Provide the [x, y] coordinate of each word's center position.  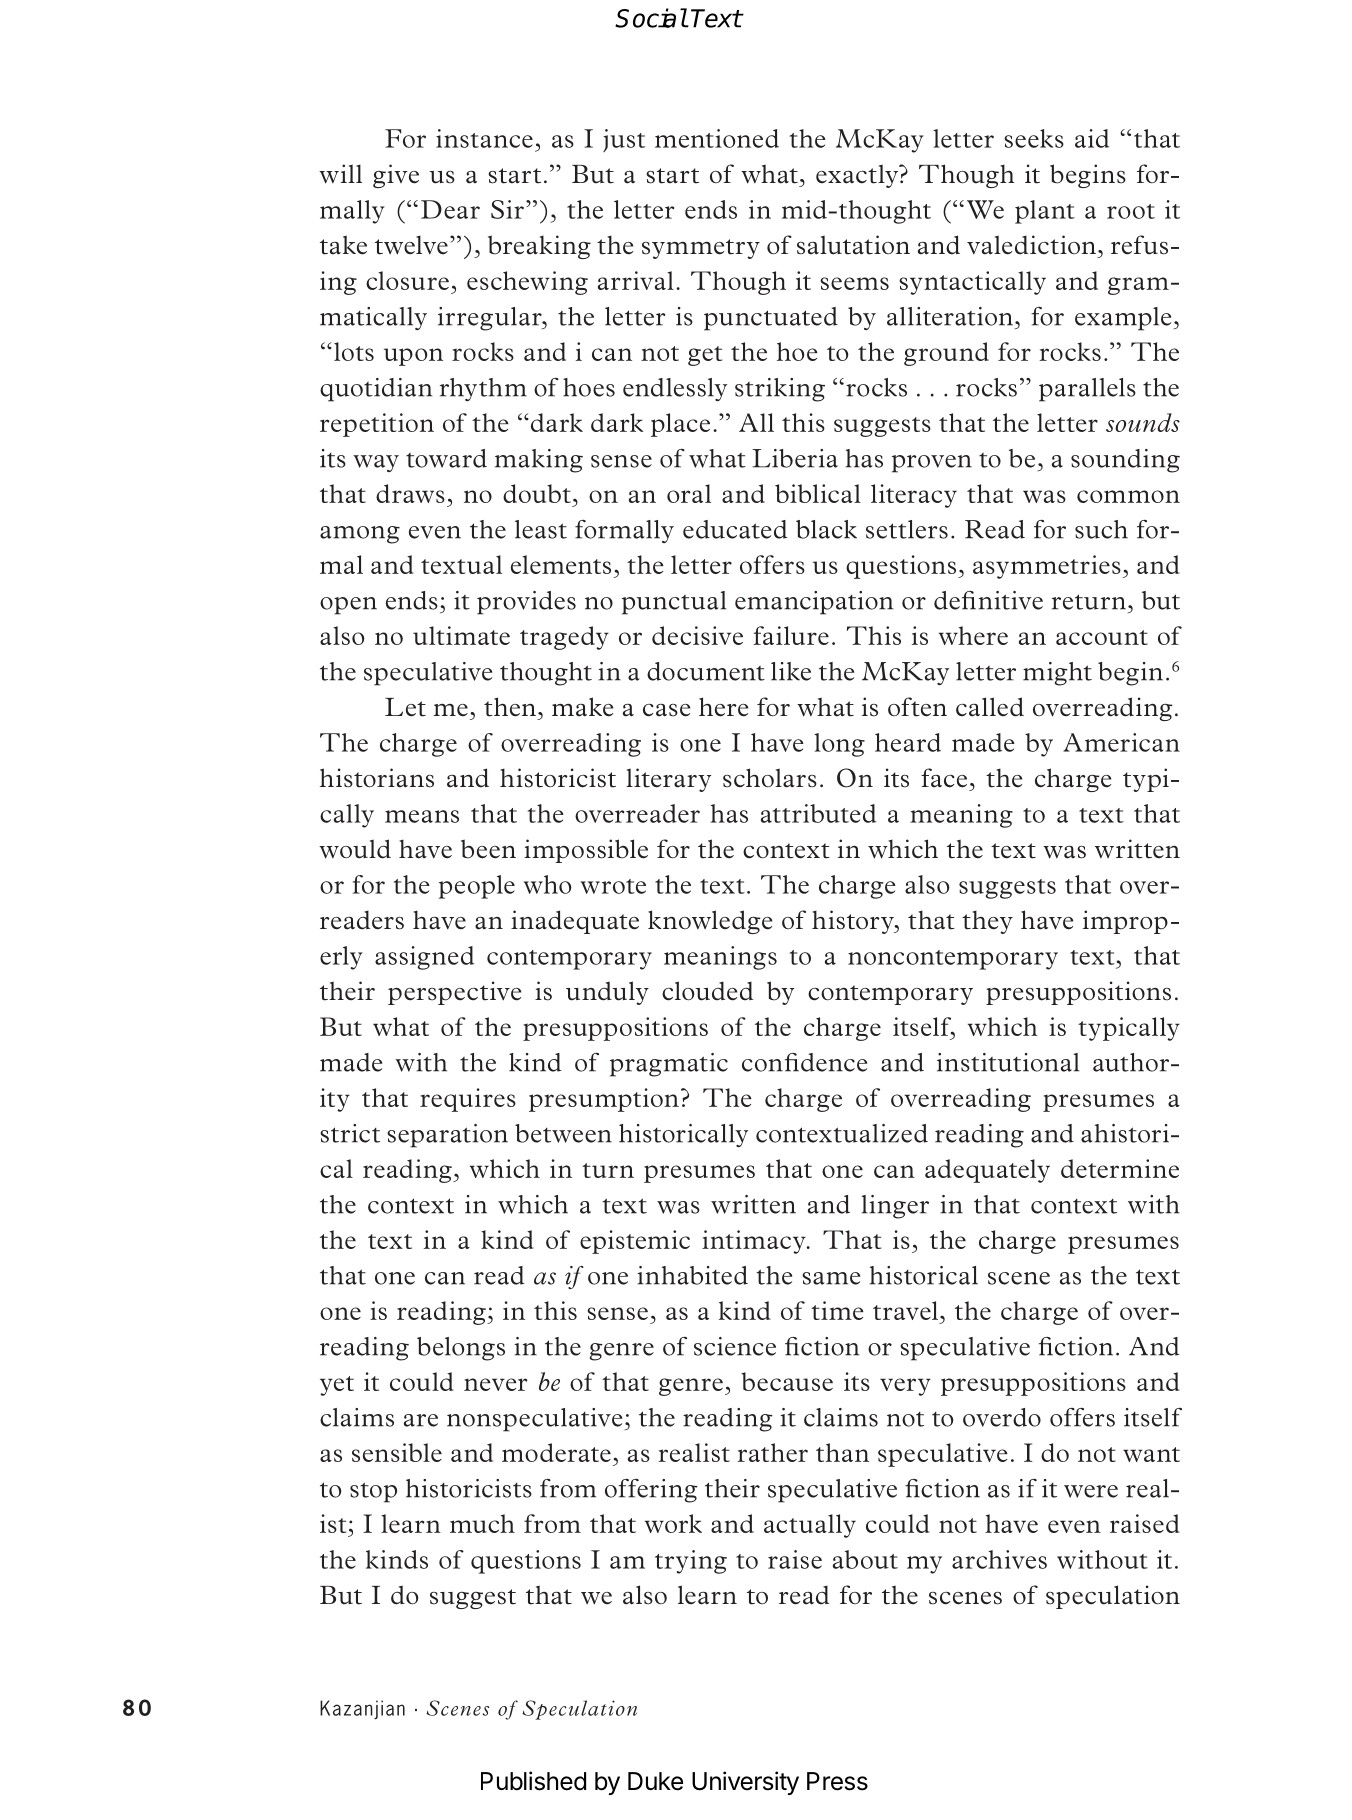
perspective [454, 993]
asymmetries [1047, 567]
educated [735, 529]
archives [999, 1559]
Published [533, 1781]
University [745, 1783]
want [1151, 1454]
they [987, 922]
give [396, 176]
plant [1045, 212]
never [495, 1384]
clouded [707, 991]
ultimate [461, 635]
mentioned [717, 138]
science [735, 1346]
